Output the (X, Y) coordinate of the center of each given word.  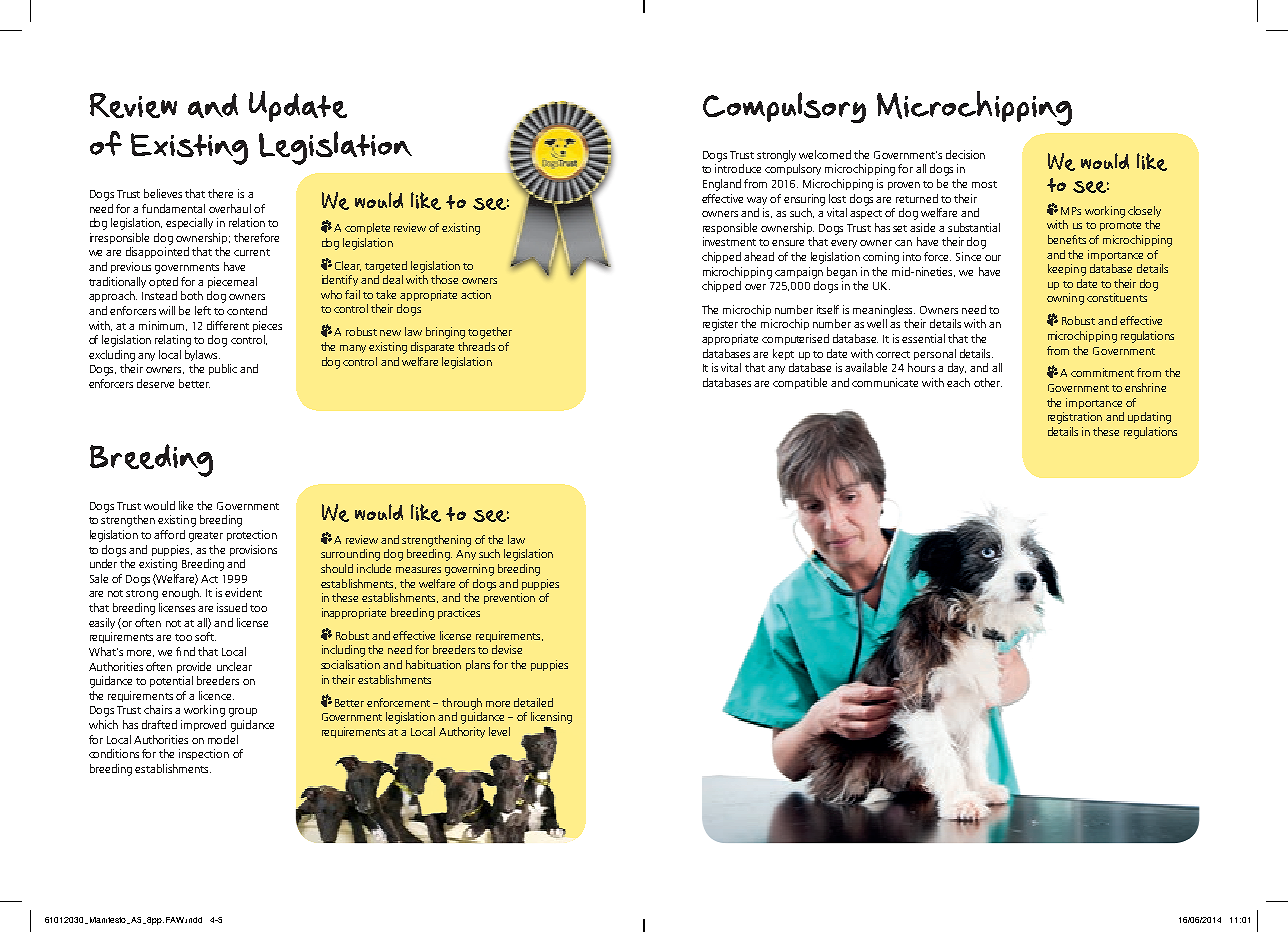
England (722, 185)
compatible (800, 383)
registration (1075, 418)
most (984, 184)
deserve (155, 383)
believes (163, 193)
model (223, 739)
